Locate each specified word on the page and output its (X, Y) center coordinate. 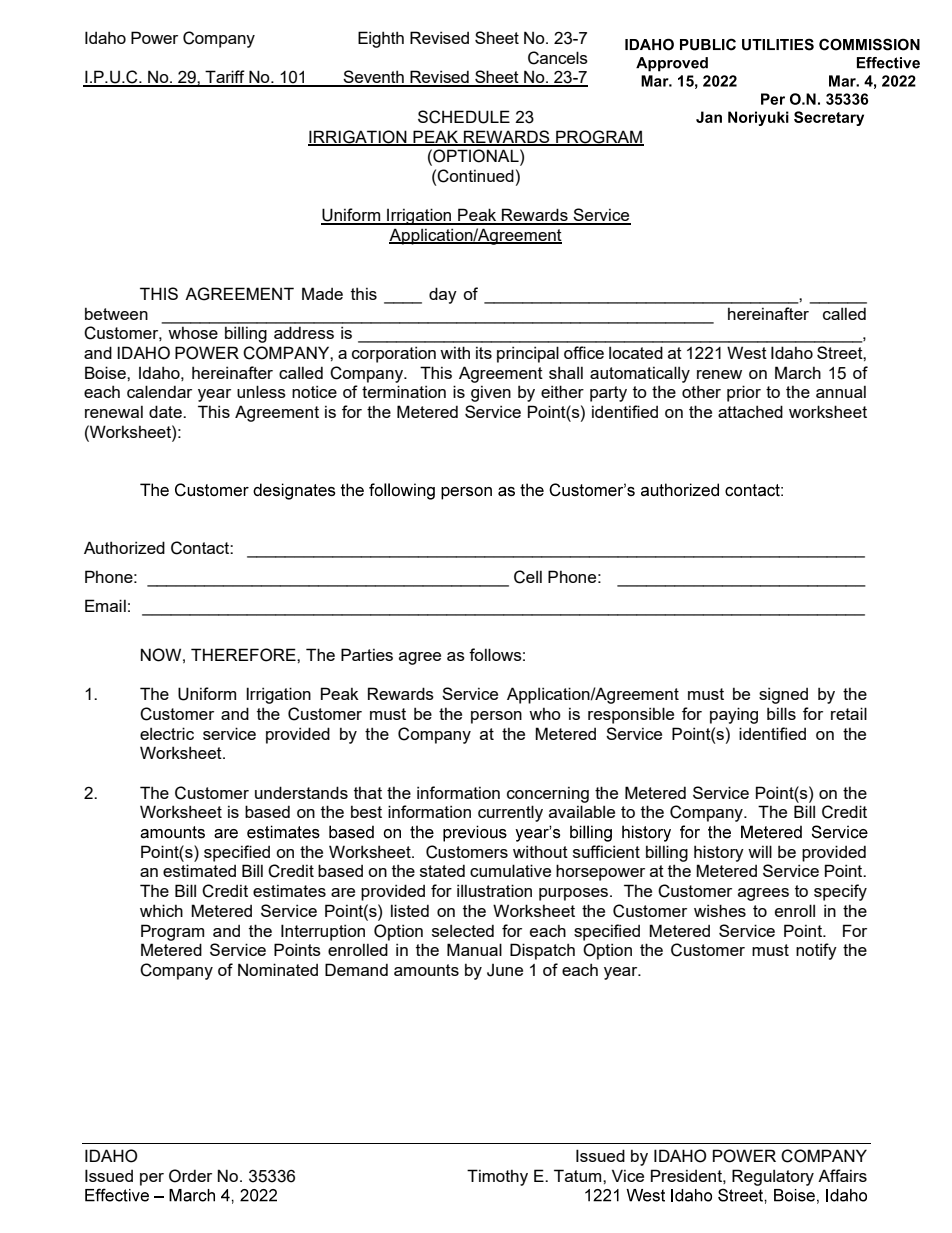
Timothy (497, 1177)
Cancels (558, 58)
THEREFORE (244, 655)
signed (783, 695)
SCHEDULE (464, 117)
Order (190, 1176)
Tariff (225, 78)
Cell (528, 577)
